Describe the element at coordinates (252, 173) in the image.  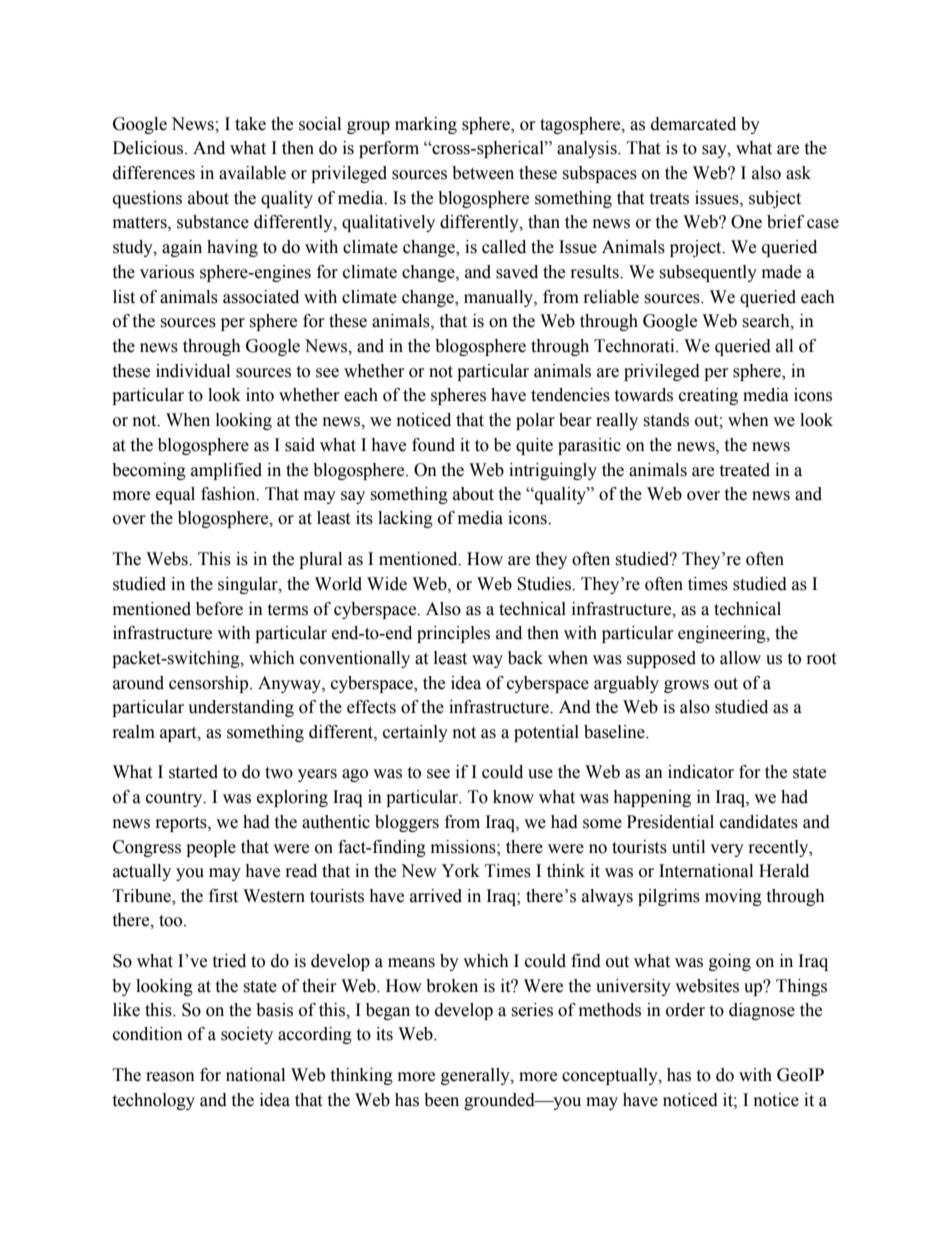
I see `available` at that location.
